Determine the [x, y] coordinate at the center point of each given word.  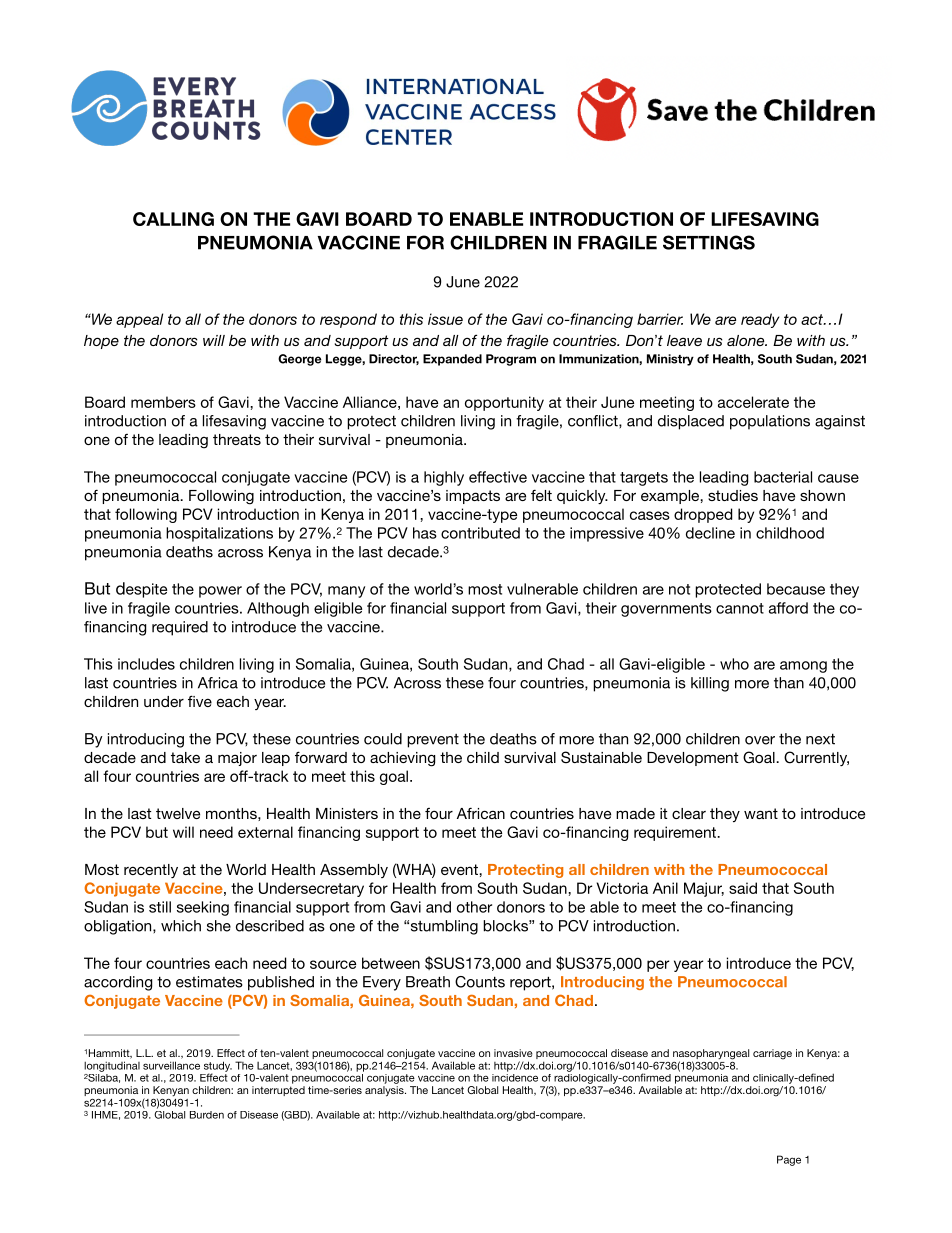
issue [445, 319]
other [474, 907]
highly [444, 478]
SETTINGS [709, 242]
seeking [203, 908]
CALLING [173, 219]
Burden [207, 1115]
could [383, 739]
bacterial [783, 477]
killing [710, 684]
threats [237, 439]
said [743, 888]
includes [146, 664]
